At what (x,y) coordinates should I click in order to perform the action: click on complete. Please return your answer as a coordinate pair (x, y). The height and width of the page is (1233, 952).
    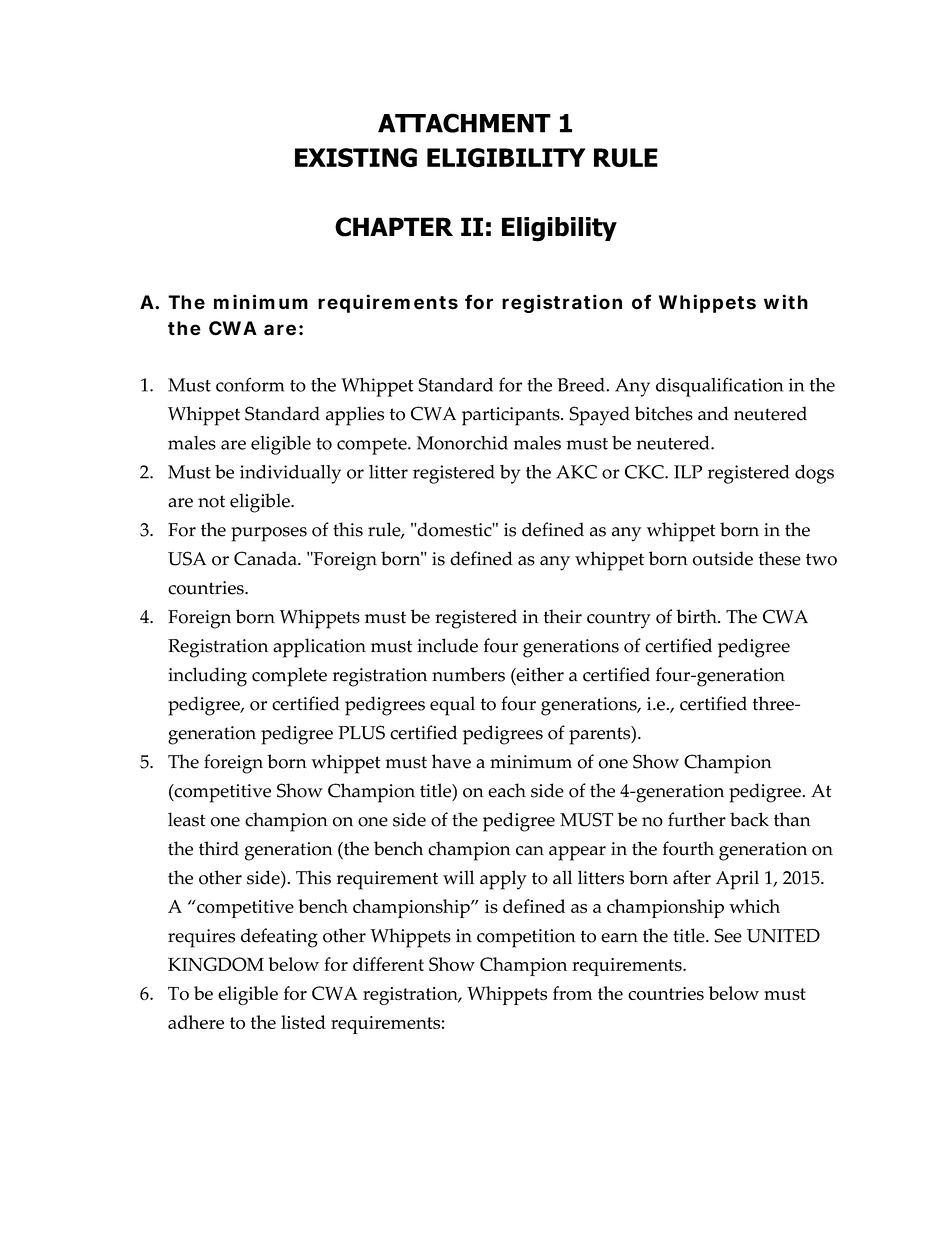
    Looking at the image, I should click on (289, 677).
